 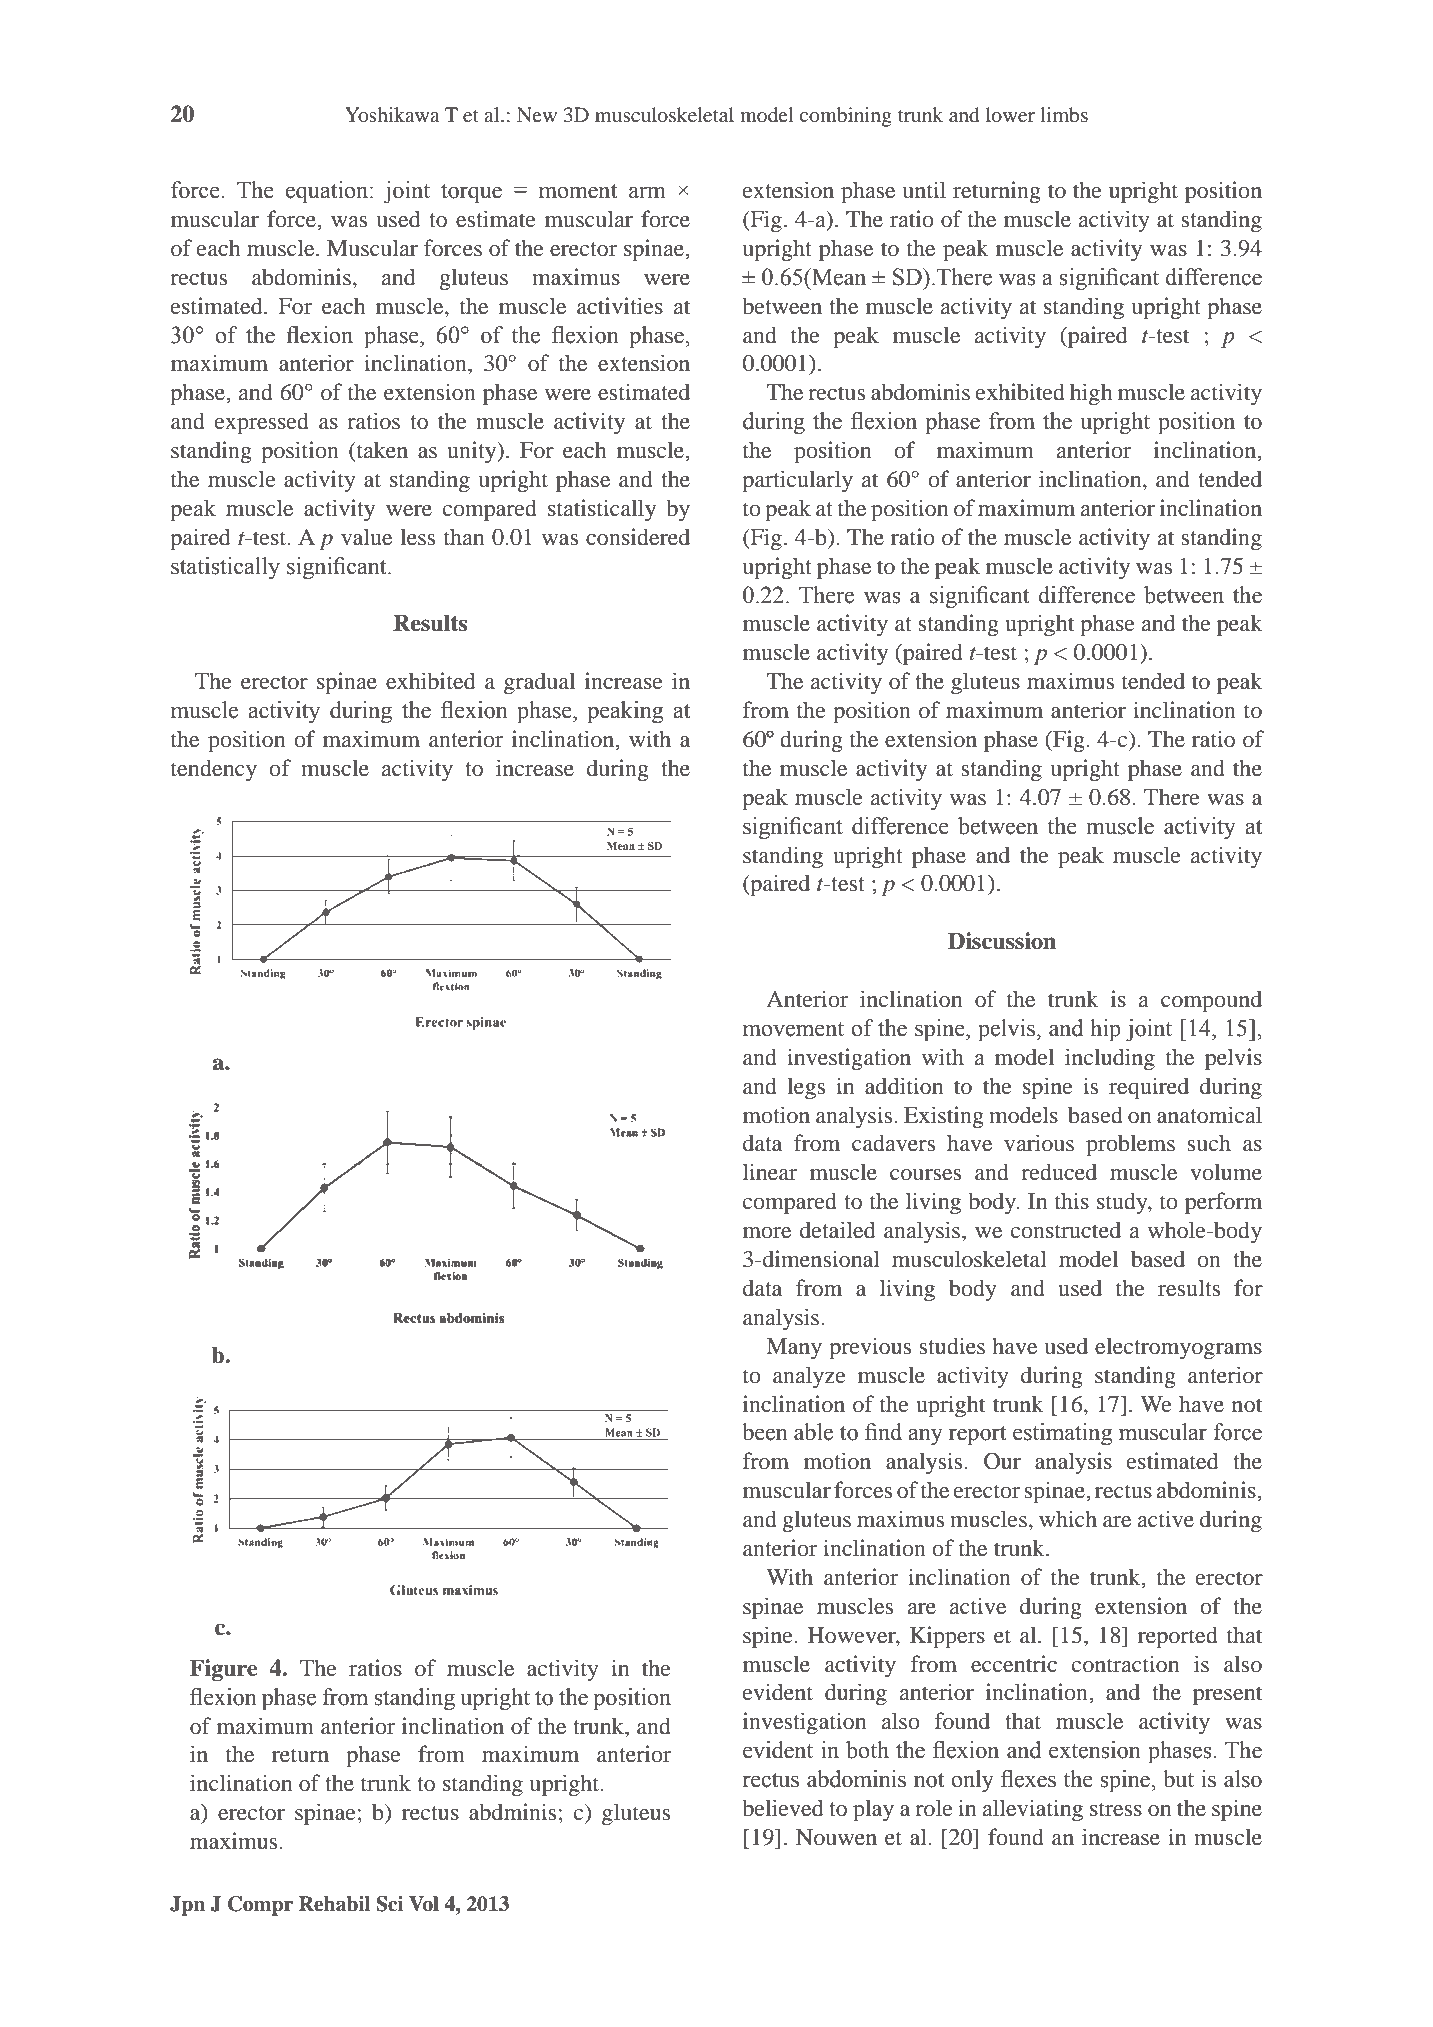 I want to click on equation, so click(x=328, y=192).
